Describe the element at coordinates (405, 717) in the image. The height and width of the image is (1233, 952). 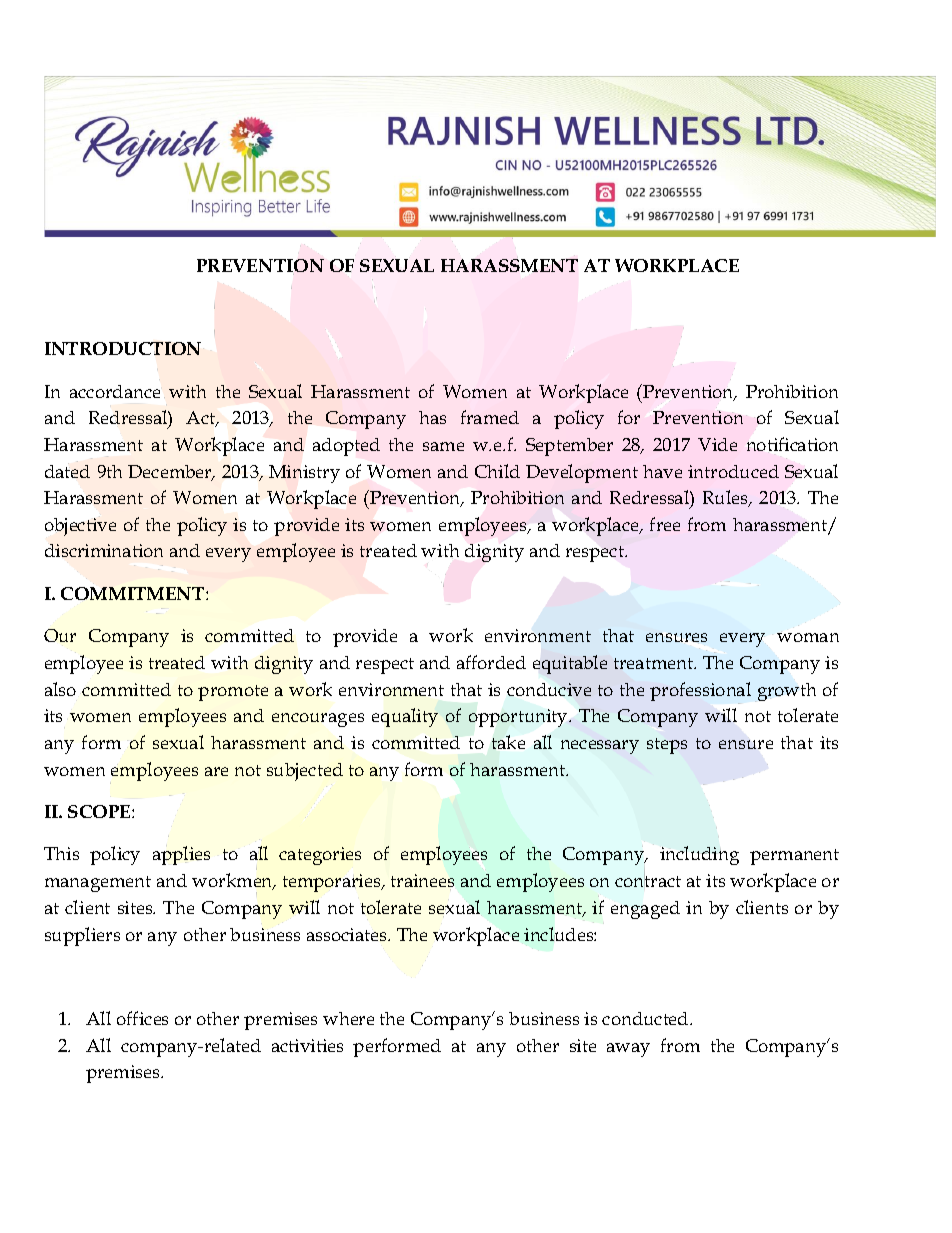
I see `equality` at that location.
